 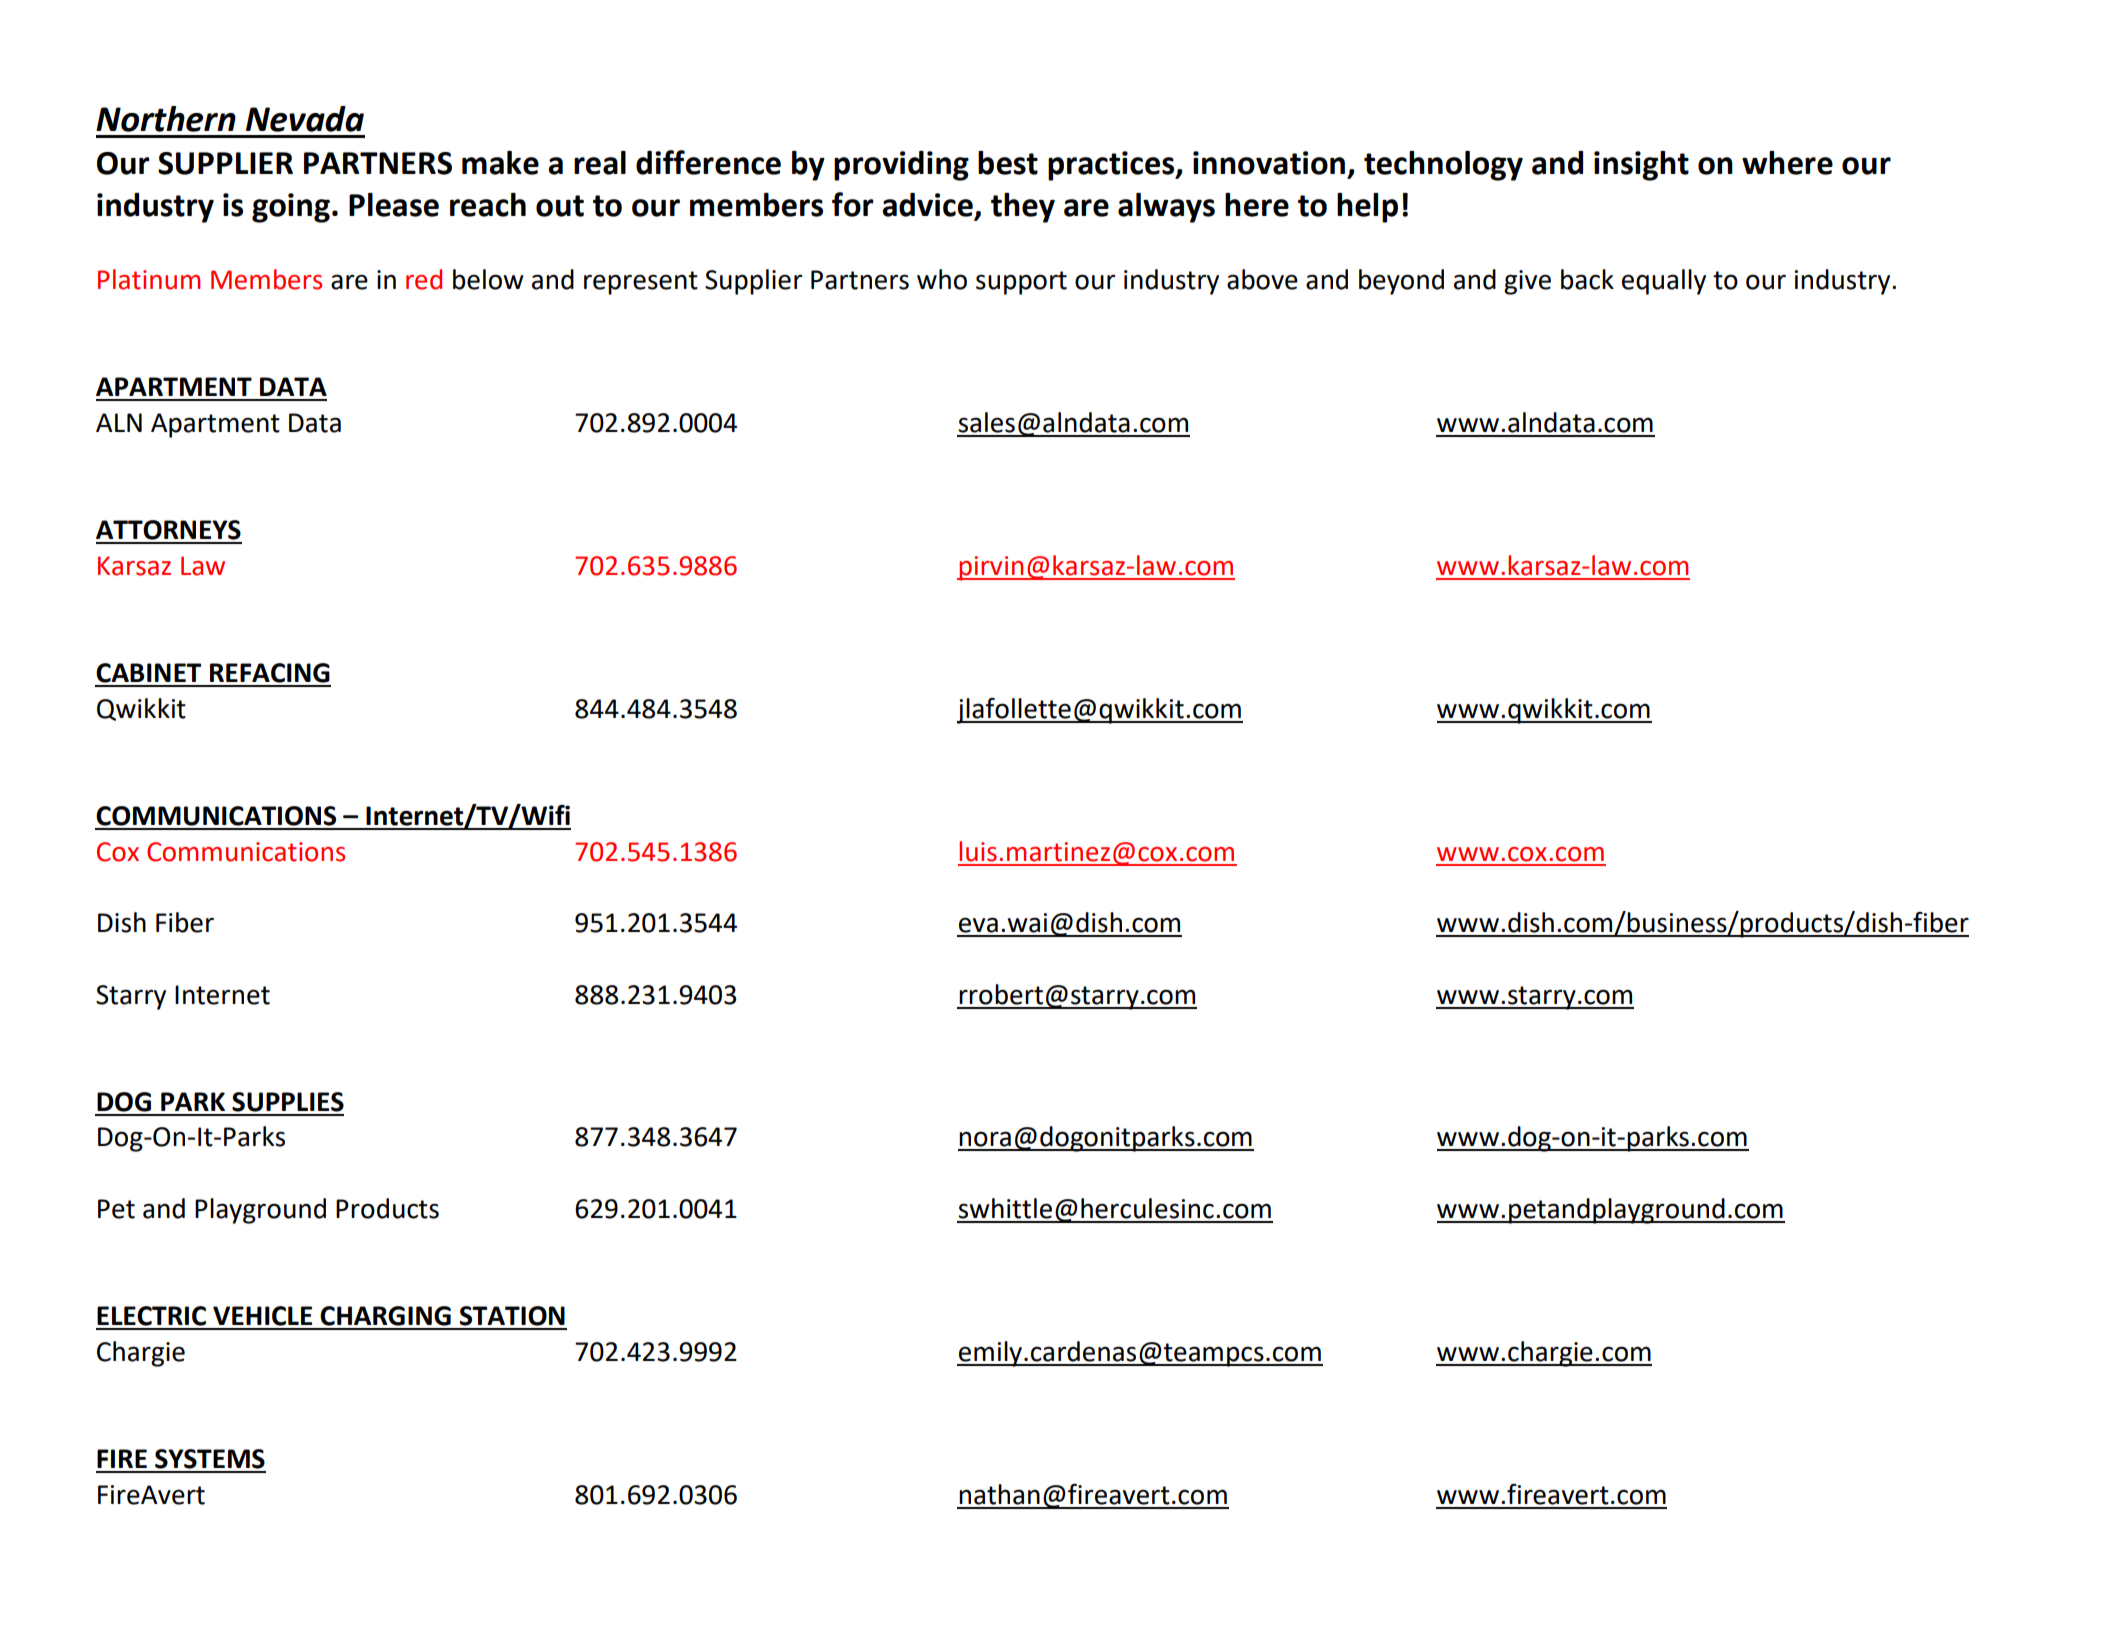 I want to click on give, so click(x=1527, y=282).
